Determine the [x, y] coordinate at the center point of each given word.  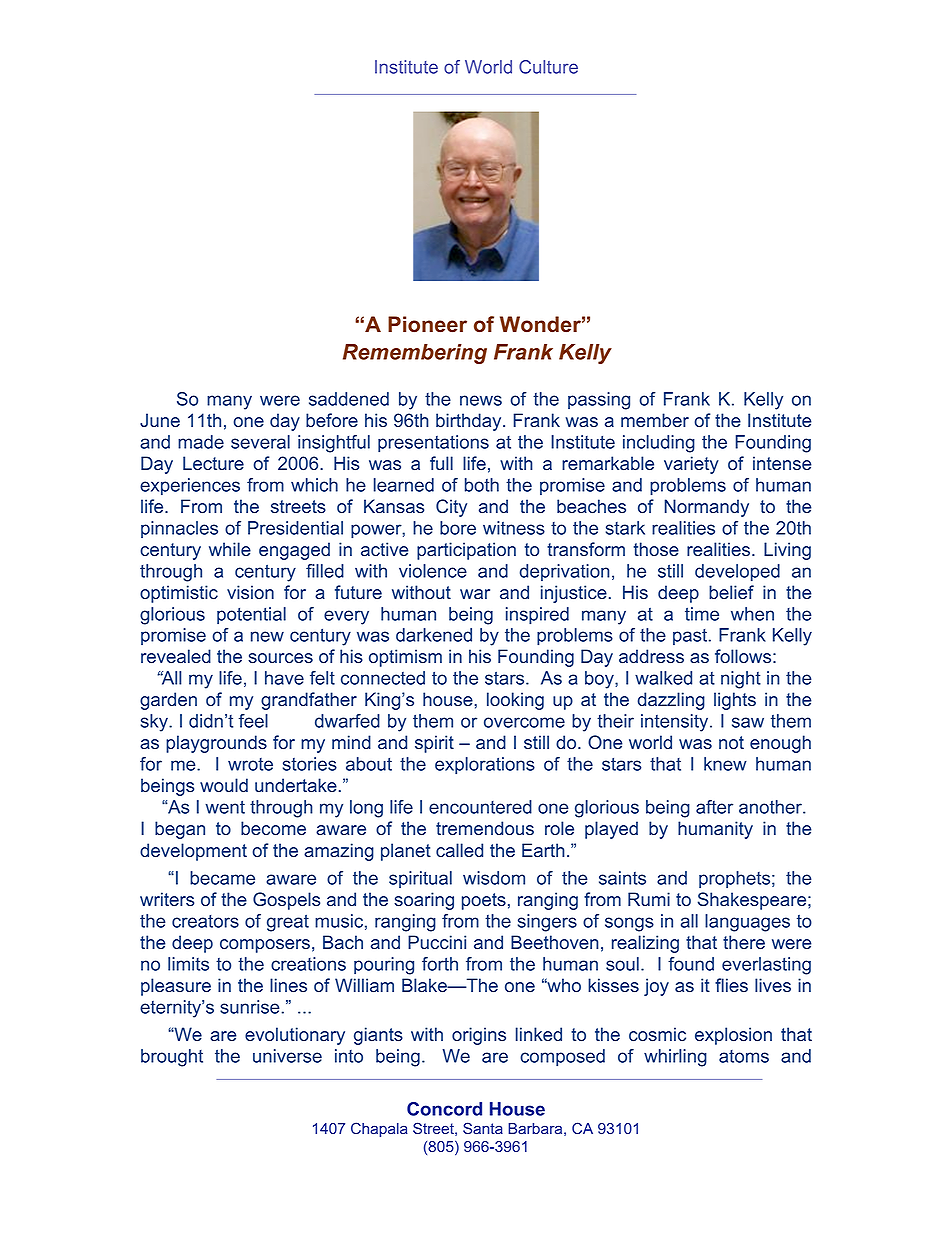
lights [735, 701]
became [222, 878]
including [659, 444]
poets [484, 901]
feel [253, 721]
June [160, 420]
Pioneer [427, 324]
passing [599, 401]
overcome [524, 722]
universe [287, 1056]
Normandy [706, 508]
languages [747, 923]
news [481, 400]
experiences [190, 487]
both [482, 485]
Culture [548, 67]
